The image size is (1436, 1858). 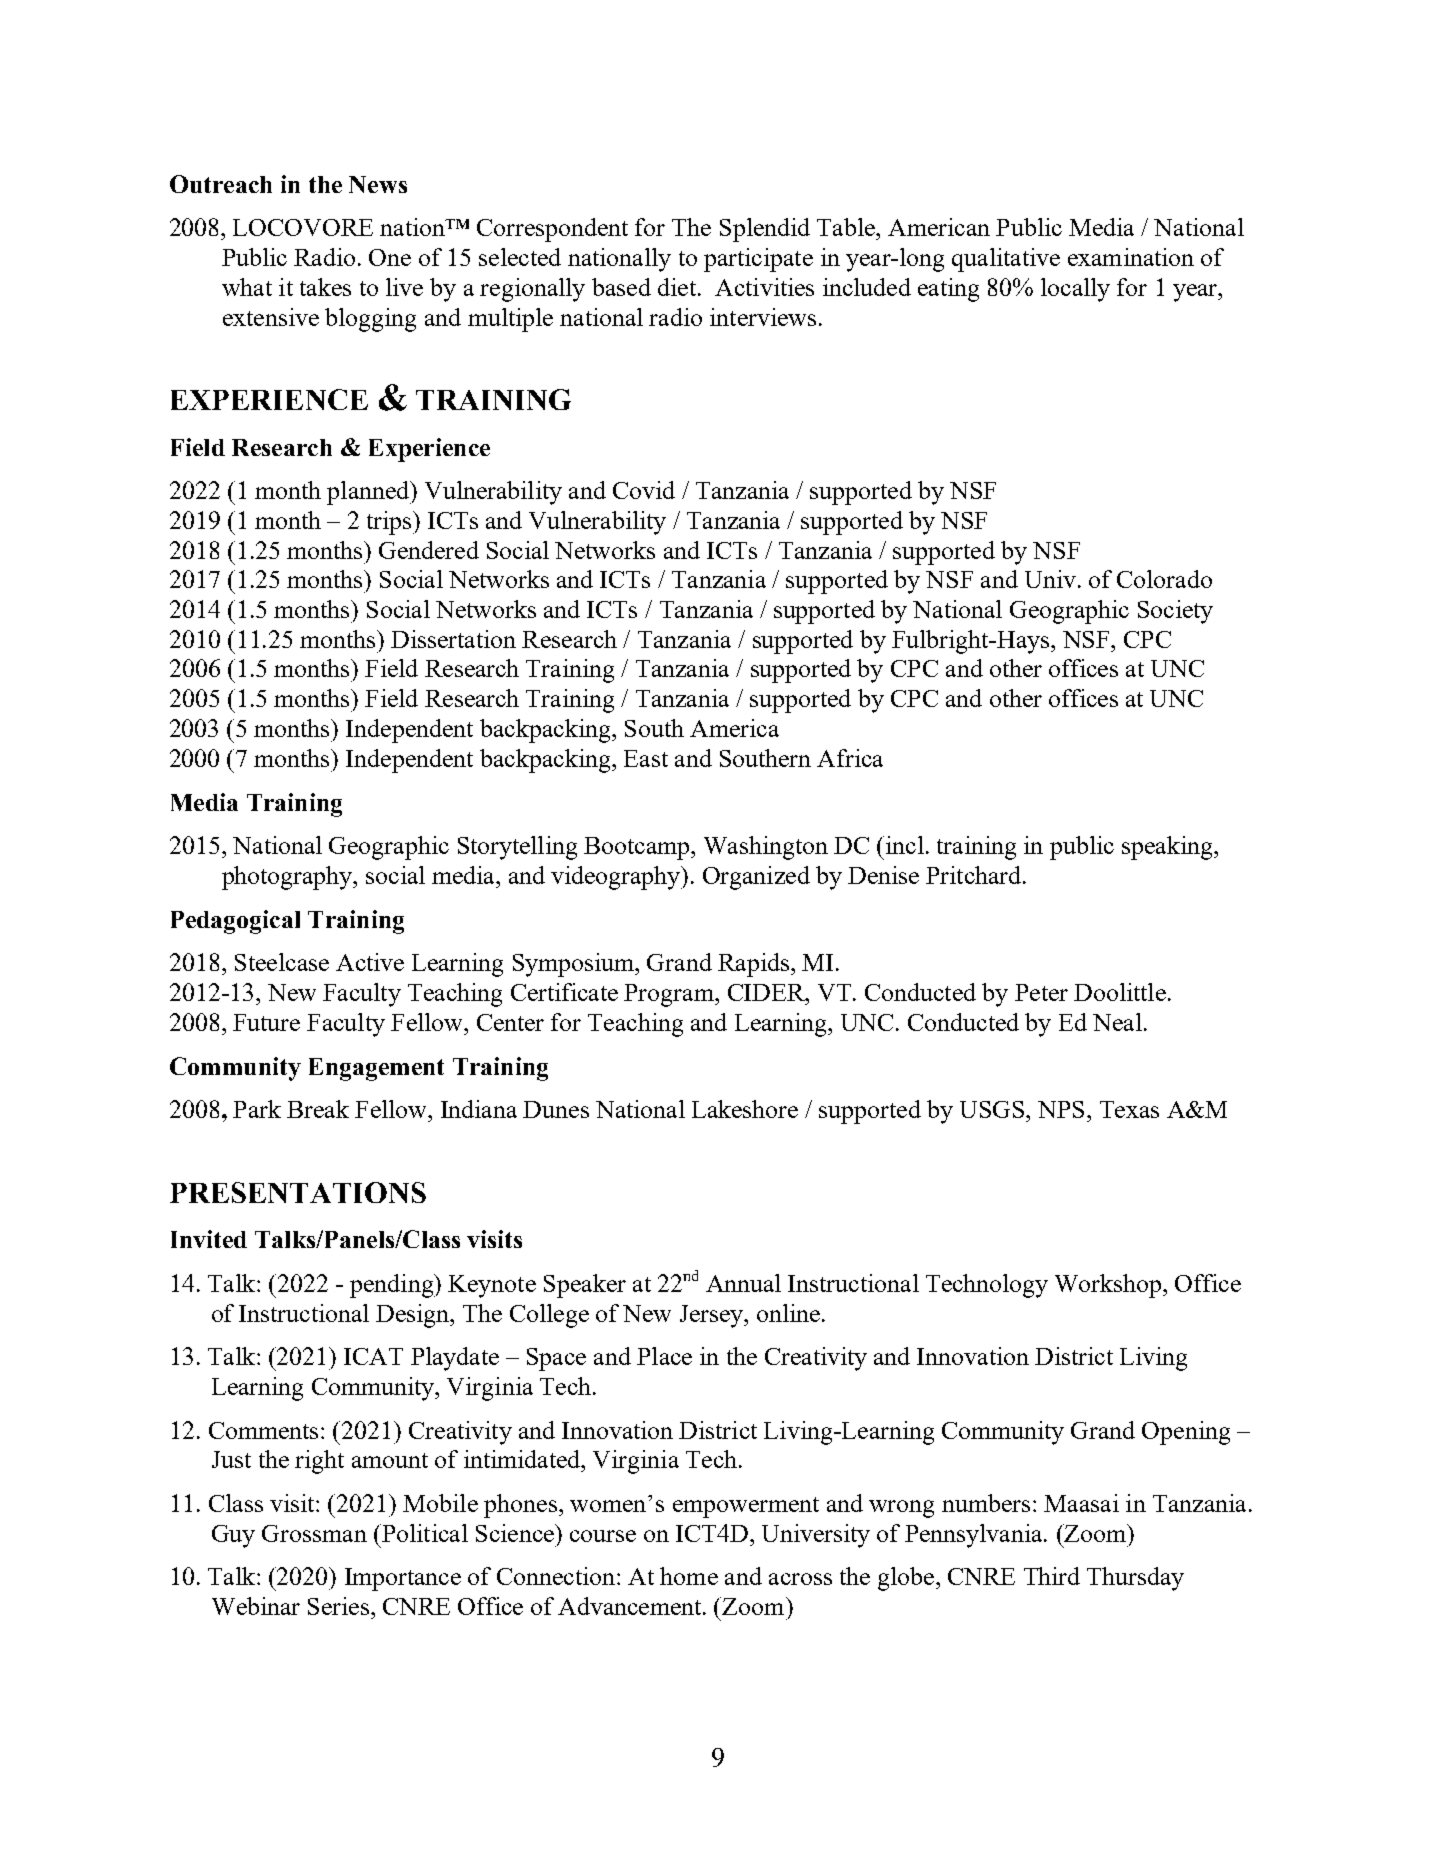 I want to click on trips, so click(x=390, y=523).
